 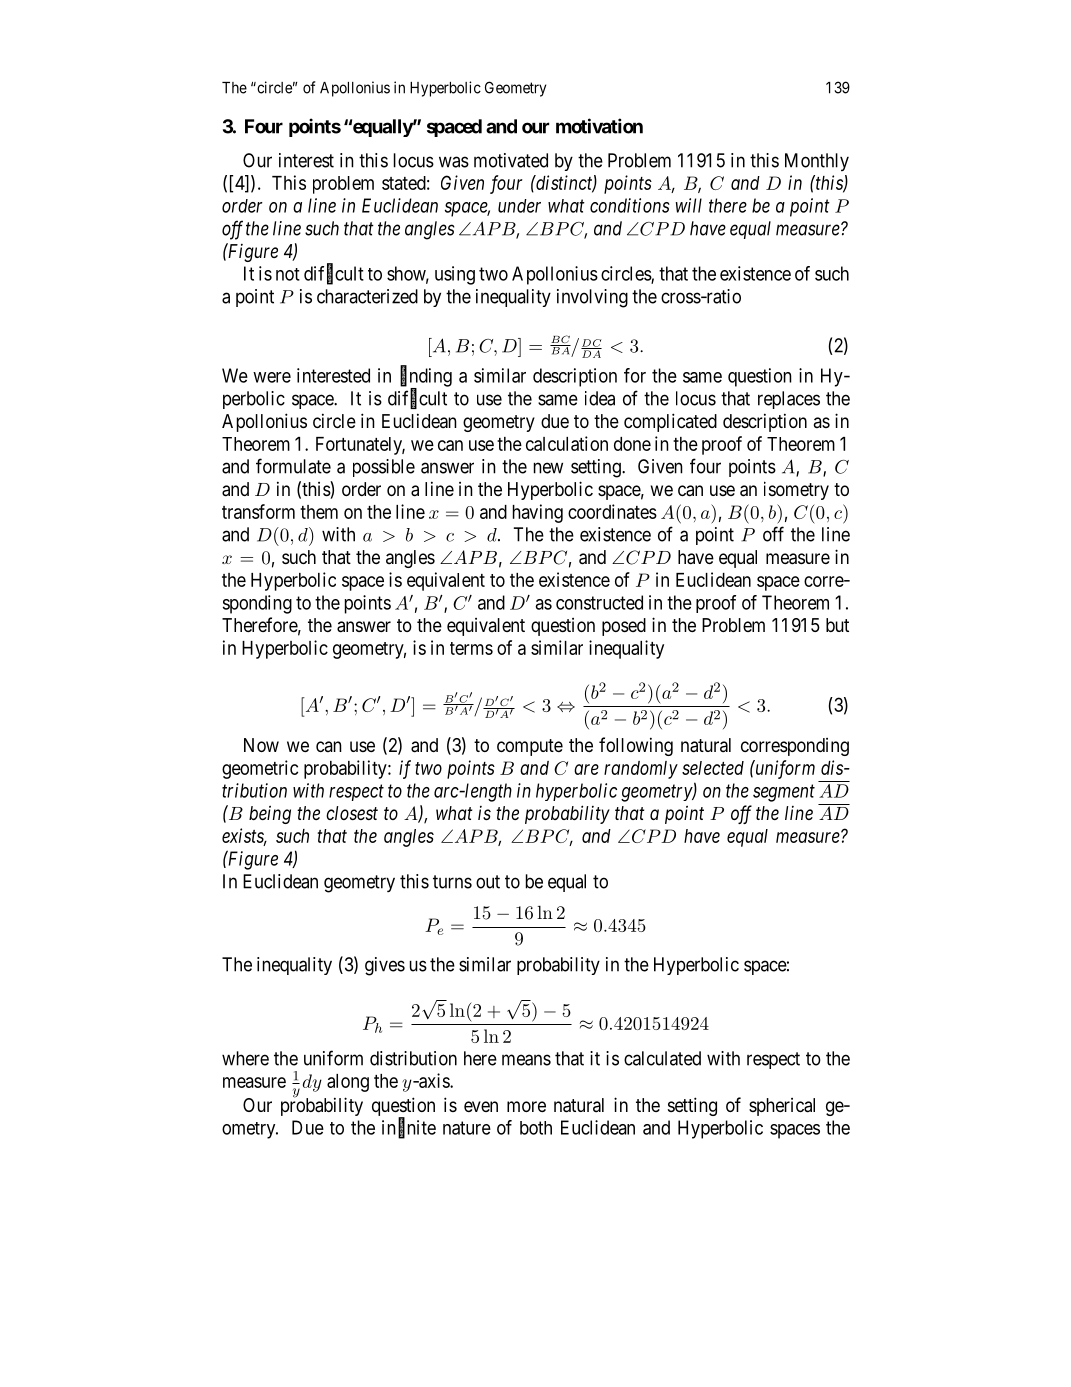 I want to click on posed, so click(x=624, y=627).
